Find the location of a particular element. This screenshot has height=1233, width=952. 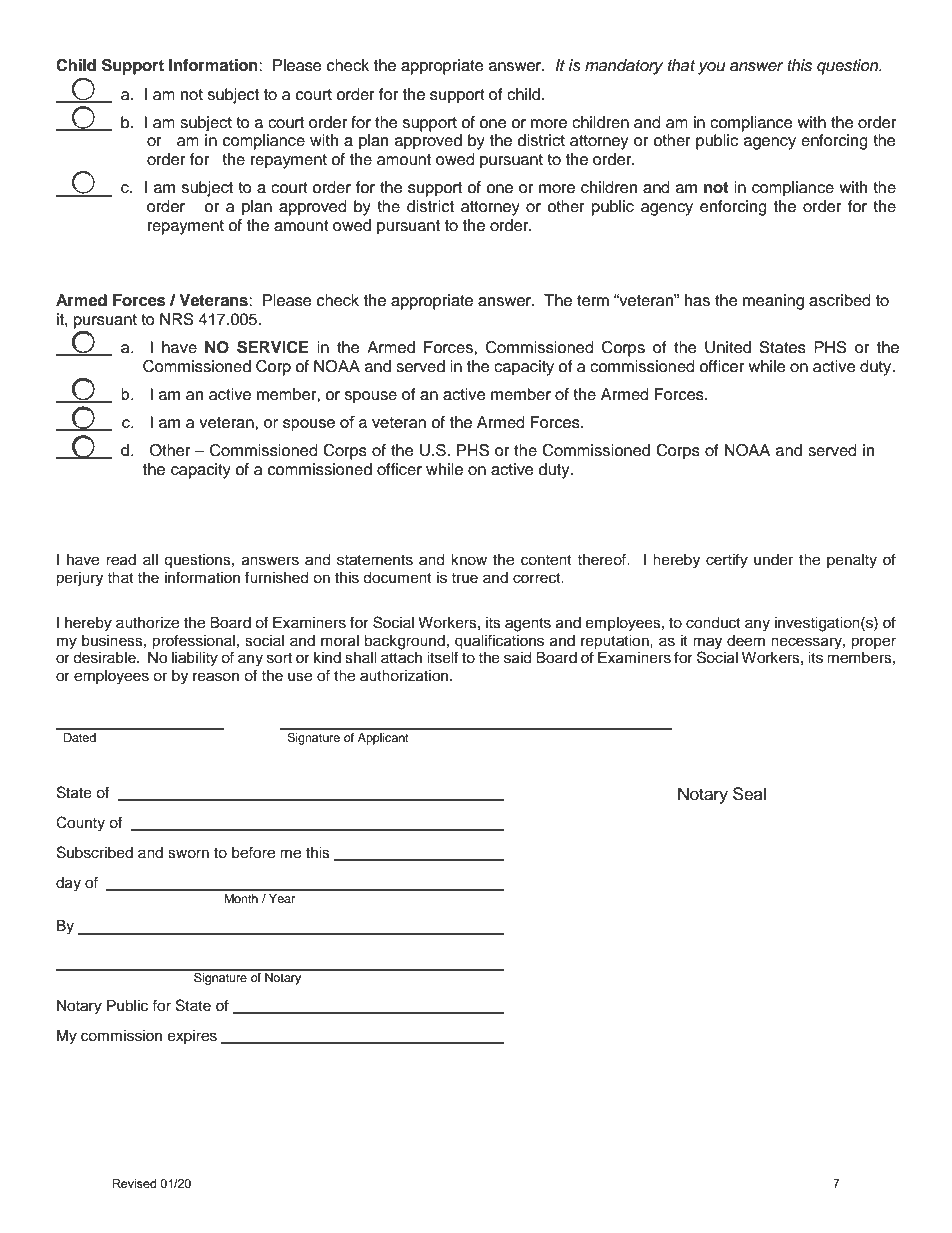

before is located at coordinates (253, 852).
